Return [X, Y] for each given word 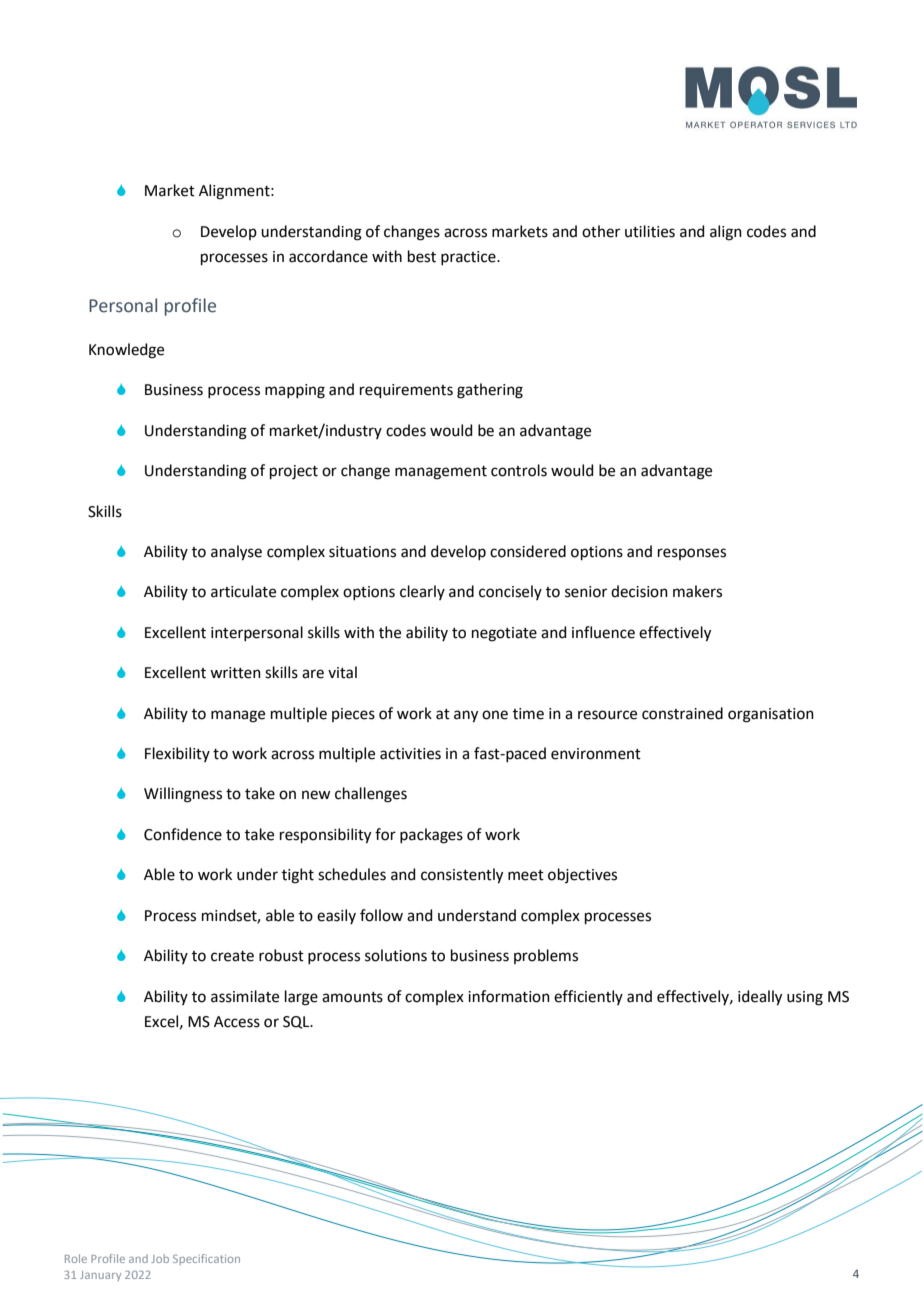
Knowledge [126, 351]
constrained [682, 713]
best [422, 256]
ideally [760, 998]
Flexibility [177, 754]
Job [160, 1258]
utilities [650, 231]
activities [410, 754]
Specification [206, 1259]
